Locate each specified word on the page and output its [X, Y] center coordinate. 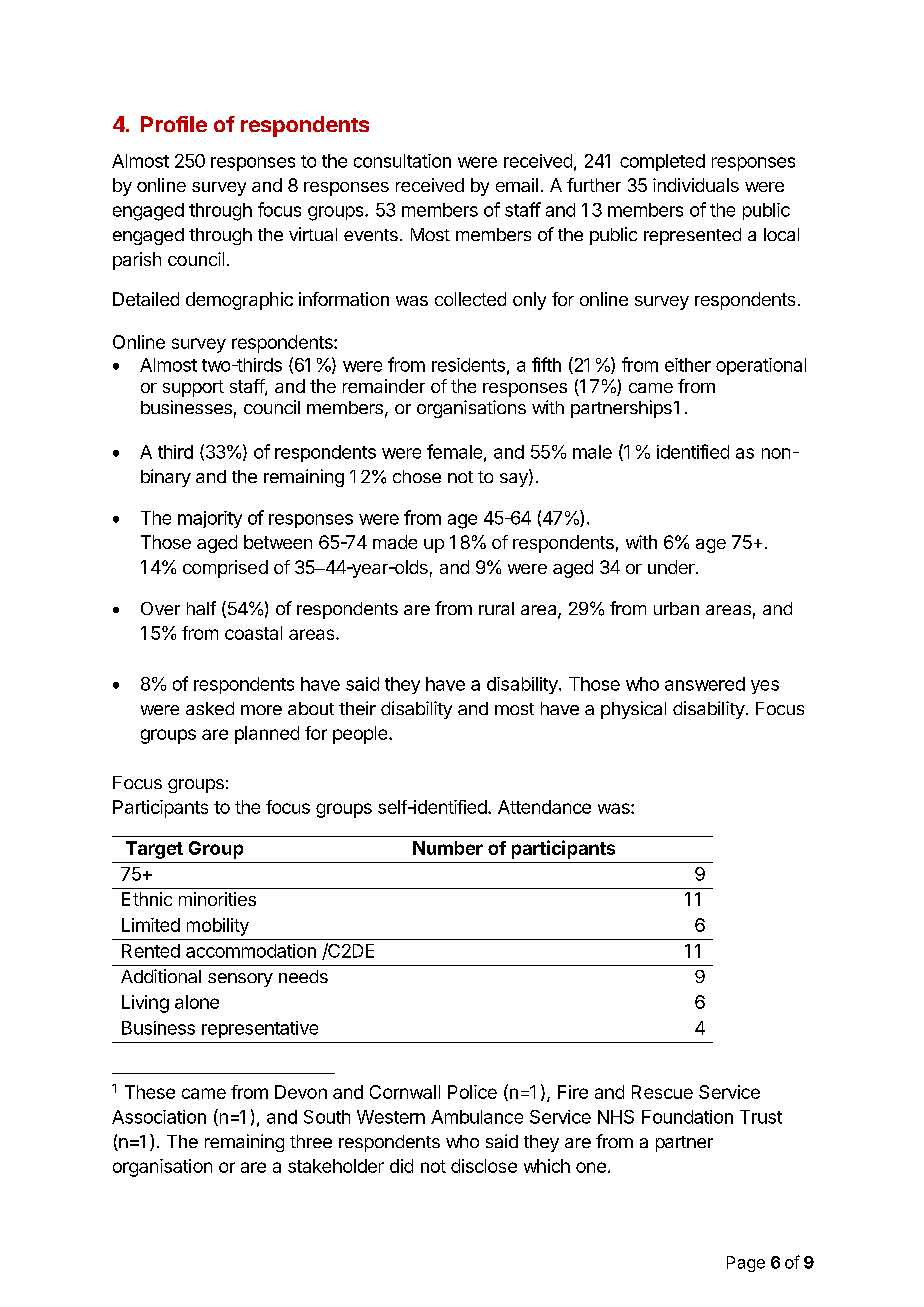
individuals [696, 185]
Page [746, 1264]
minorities [217, 899]
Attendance [544, 807]
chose [417, 476]
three [311, 1141]
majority [210, 519]
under [672, 567]
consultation [402, 161]
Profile [174, 124]
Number [448, 848]
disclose [484, 1166]
